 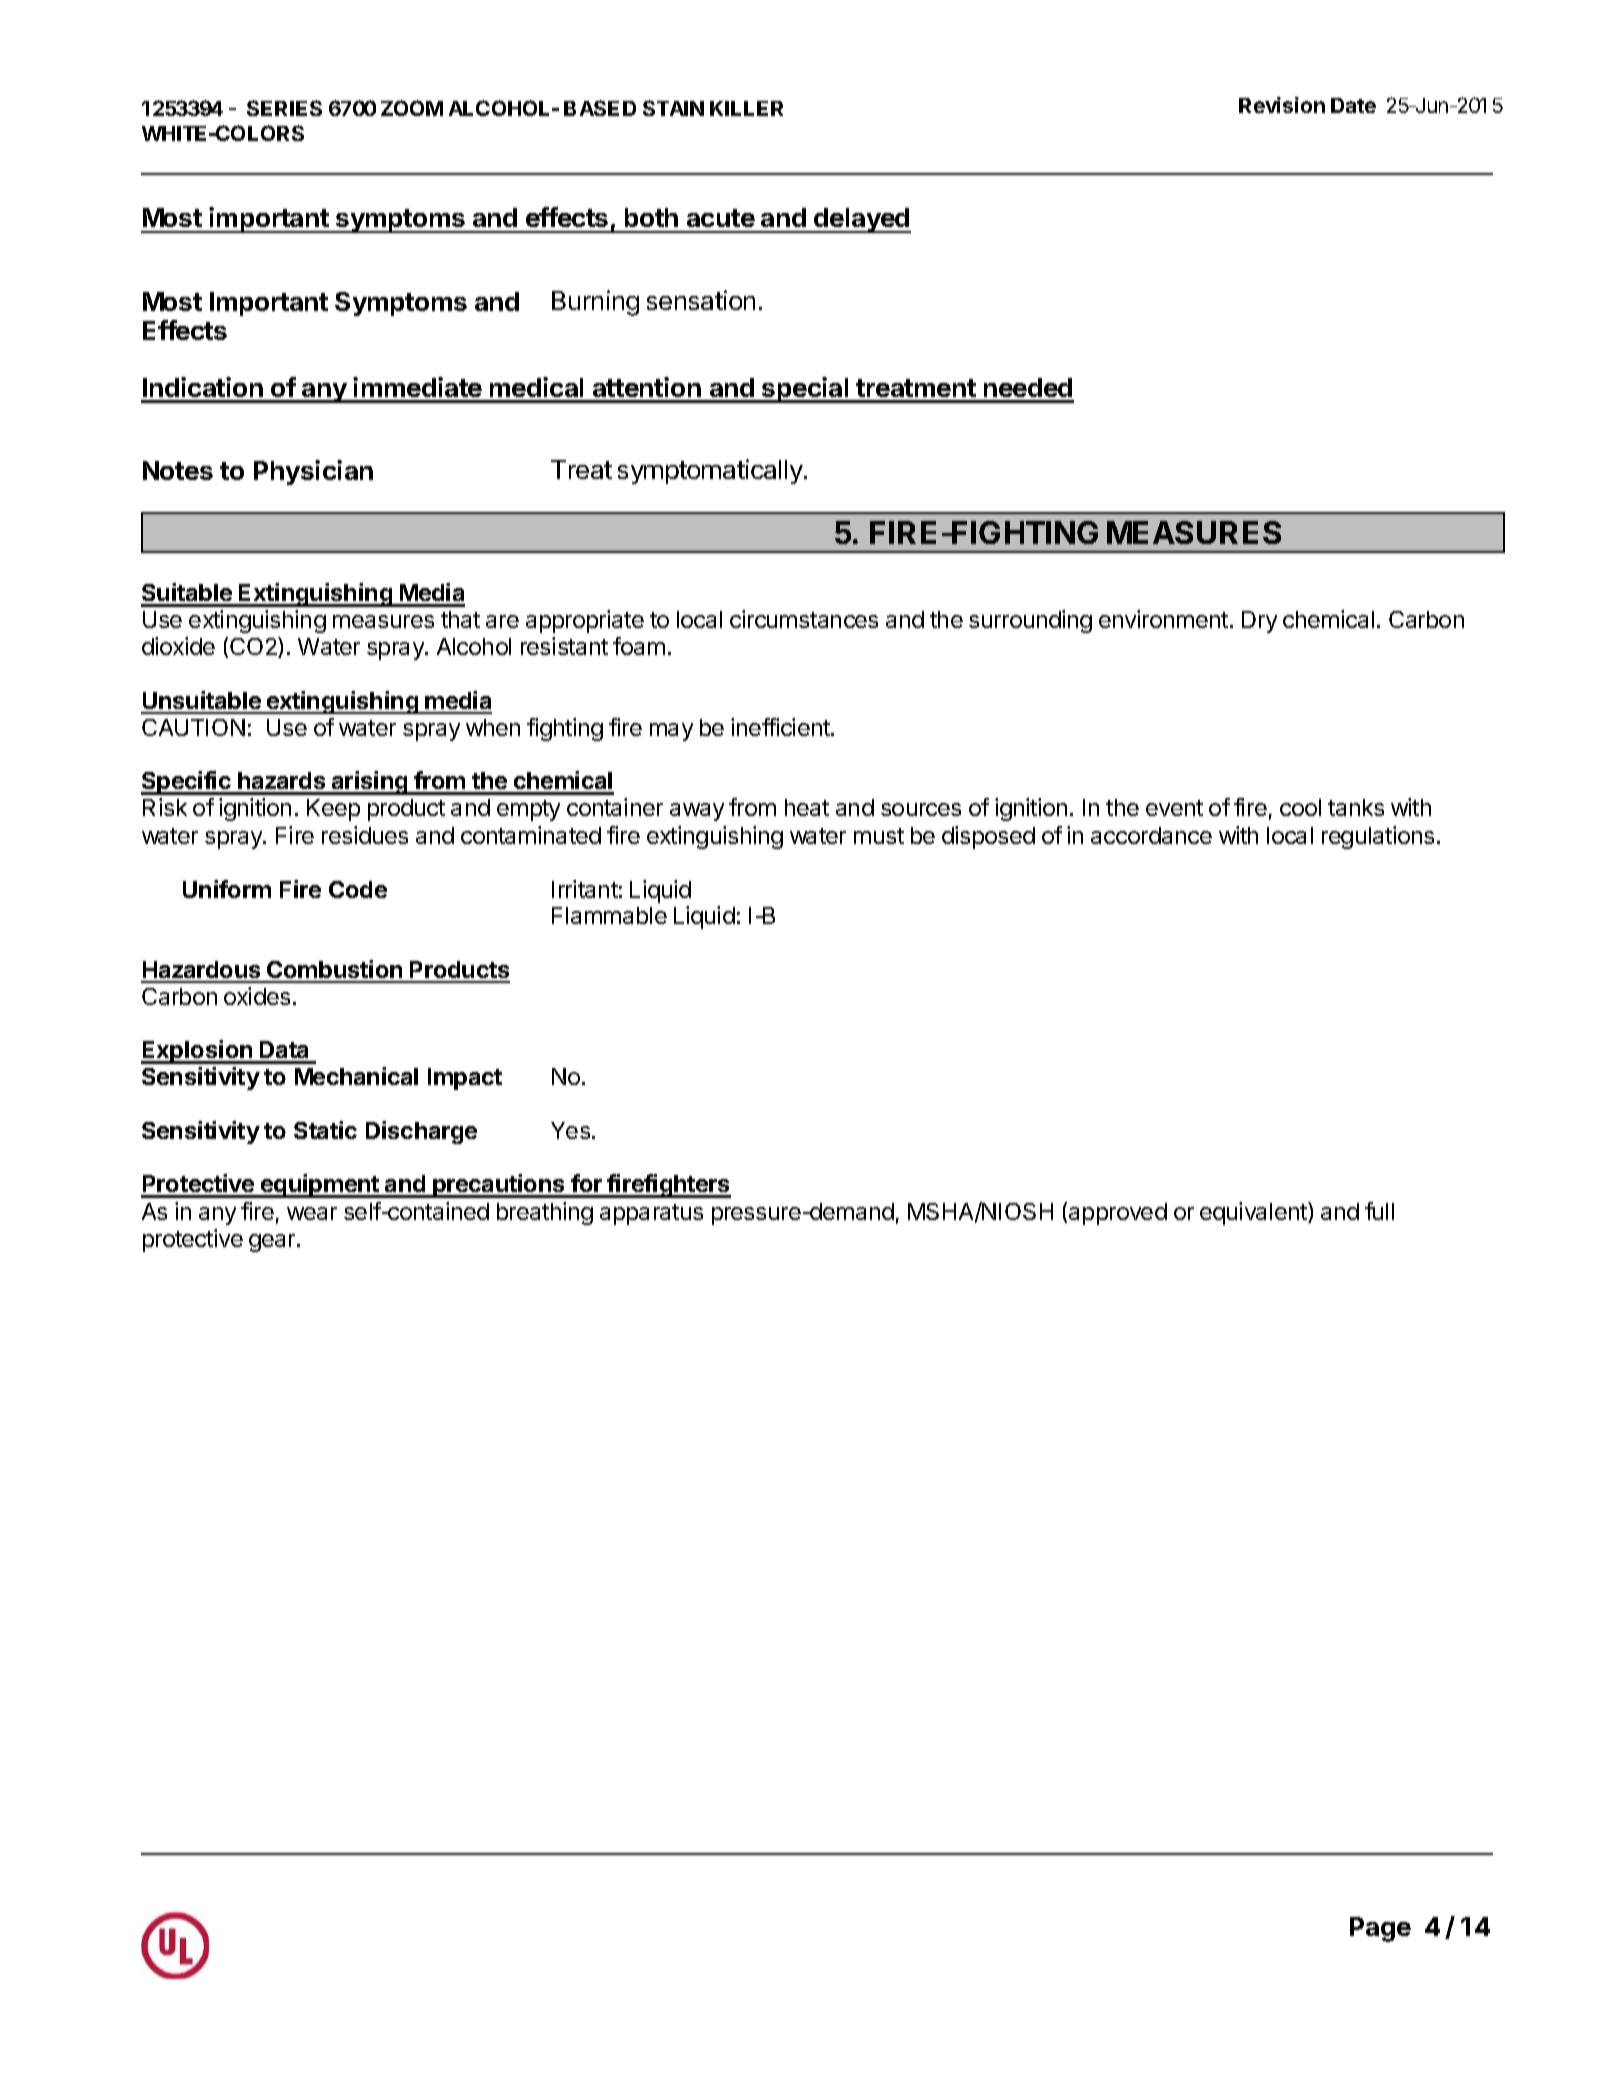 I want to click on gear, so click(x=273, y=1243).
